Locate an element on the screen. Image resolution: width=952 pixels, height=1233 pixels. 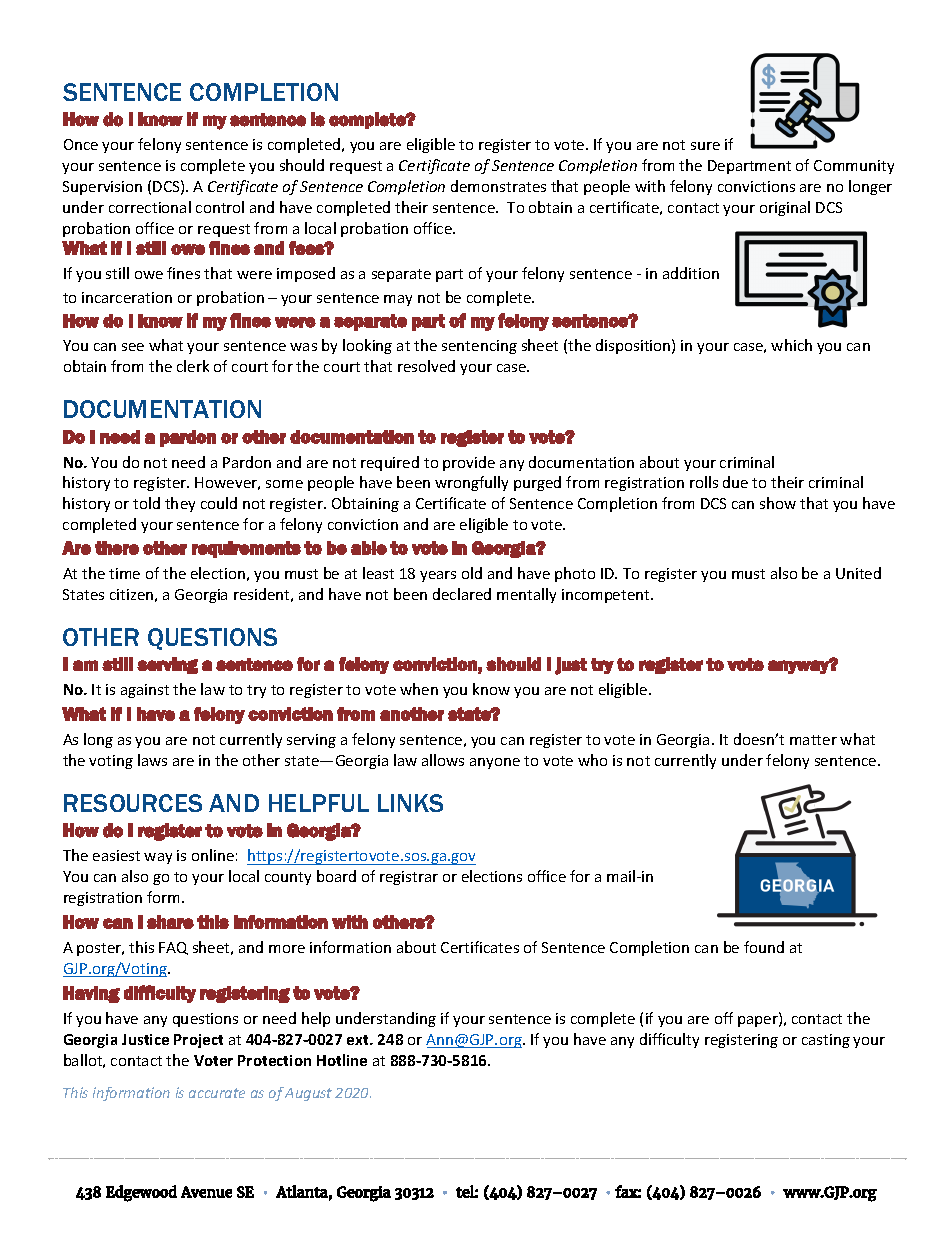
demonstrates is located at coordinates (498, 186).
